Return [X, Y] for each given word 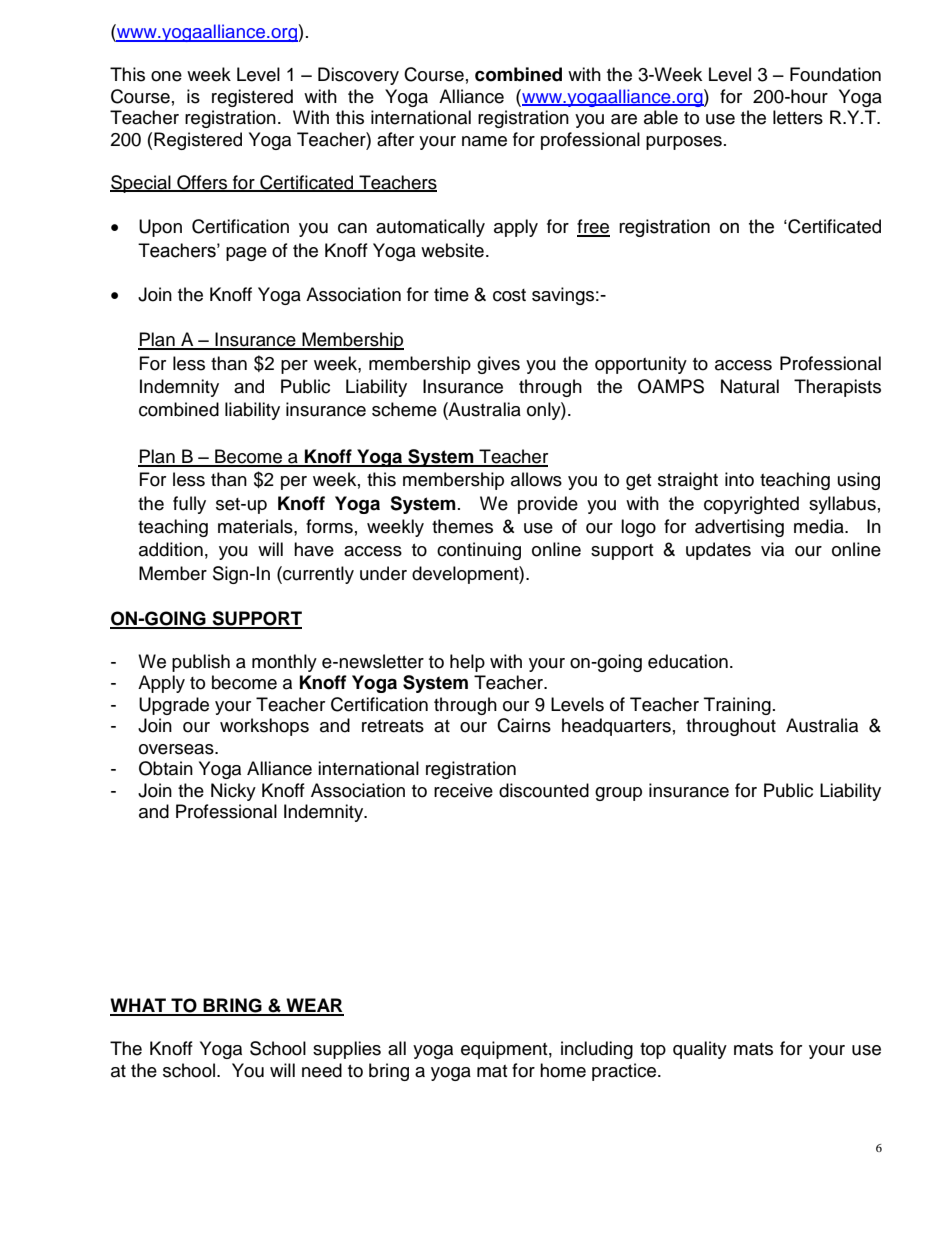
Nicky [233, 792]
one [166, 76]
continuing [479, 551]
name [484, 141]
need [322, 1070]
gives [498, 365]
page [246, 254]
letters [798, 117]
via [772, 549]
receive [463, 790]
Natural [750, 386]
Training [737, 706]
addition [171, 549]
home [563, 1070]
